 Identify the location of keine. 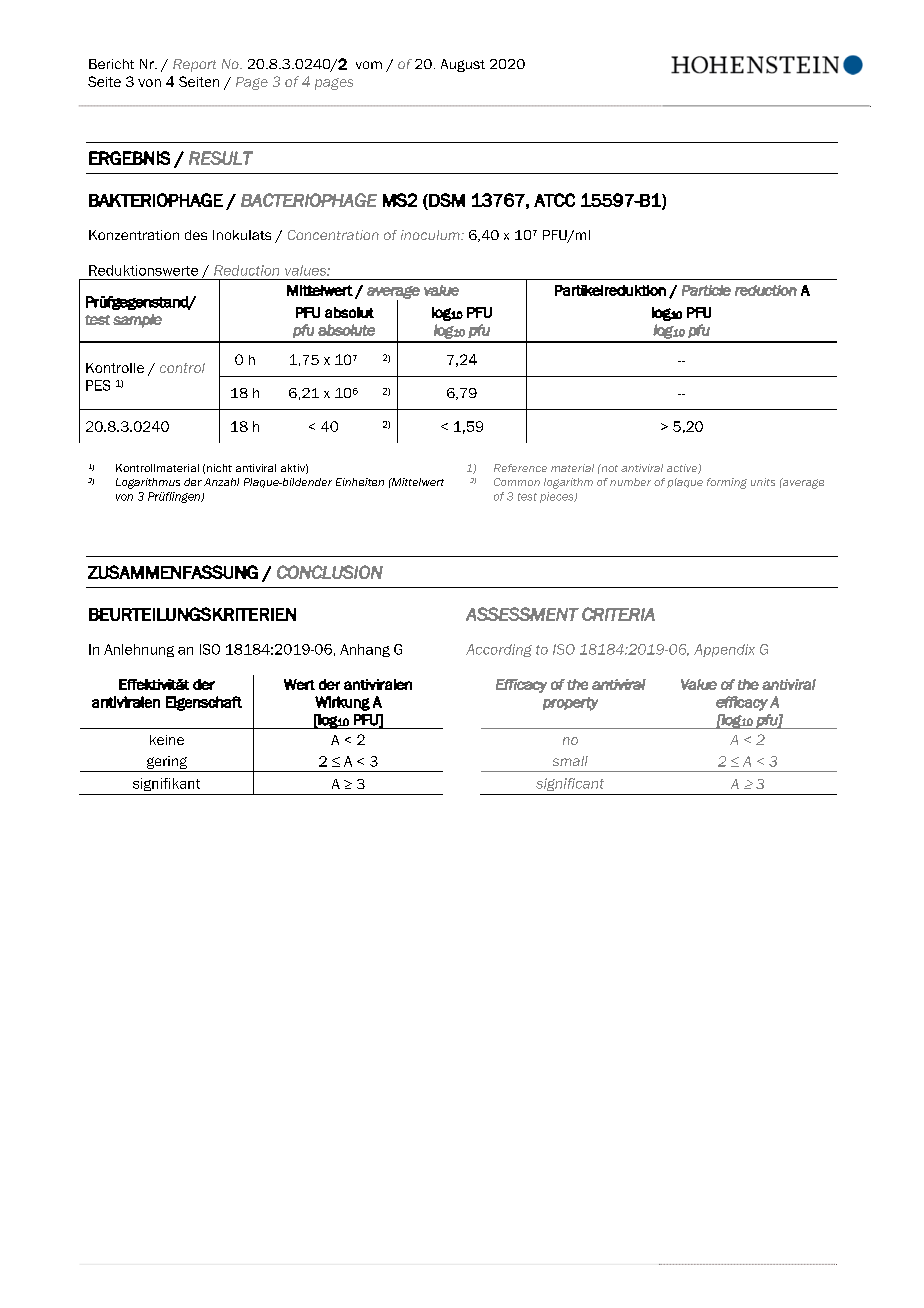
(167, 740).
